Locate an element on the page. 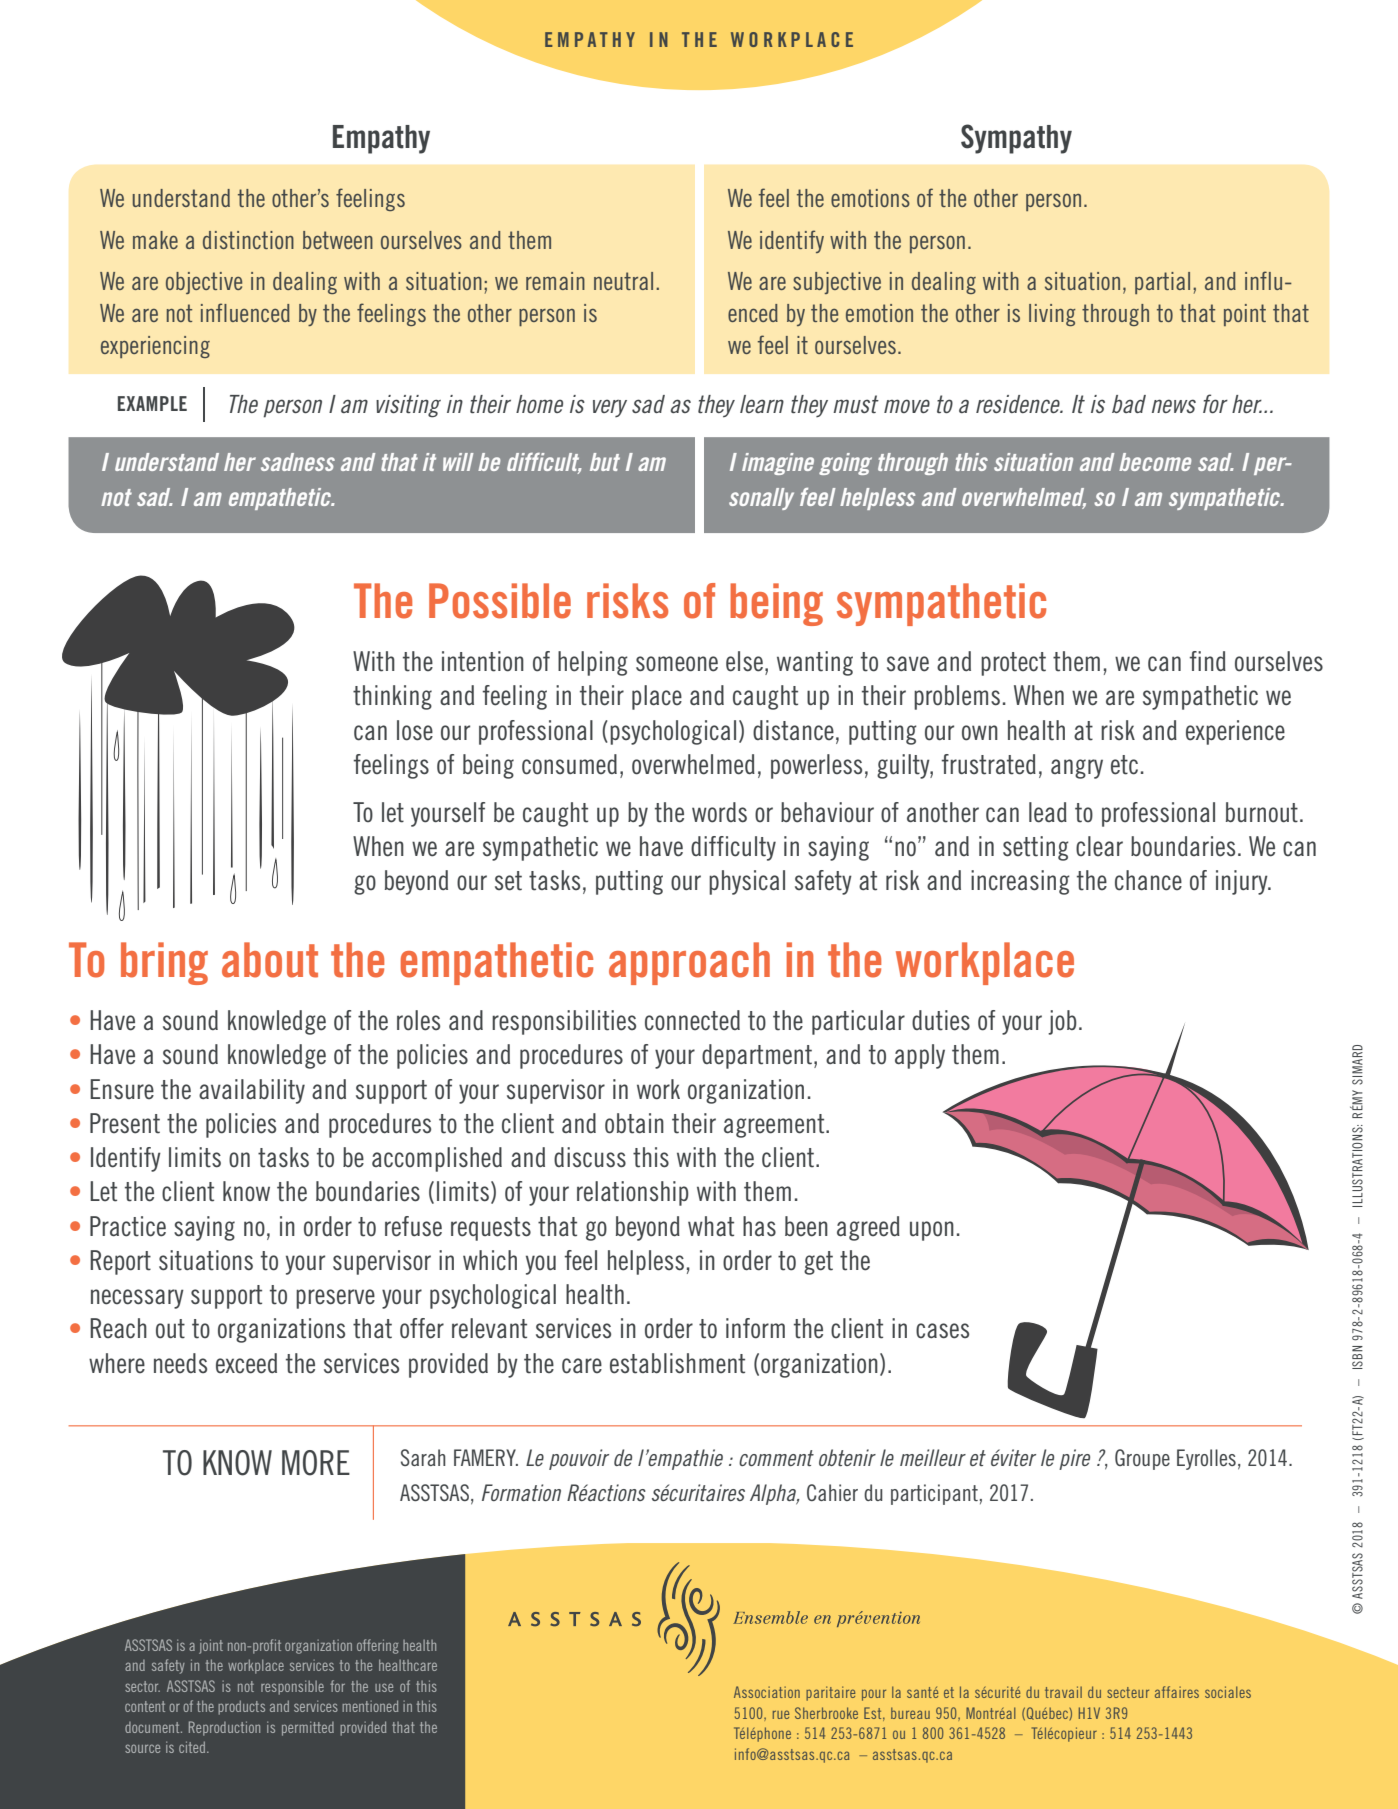 This page has width=1398, height=1809. approach is located at coordinates (689, 963).
